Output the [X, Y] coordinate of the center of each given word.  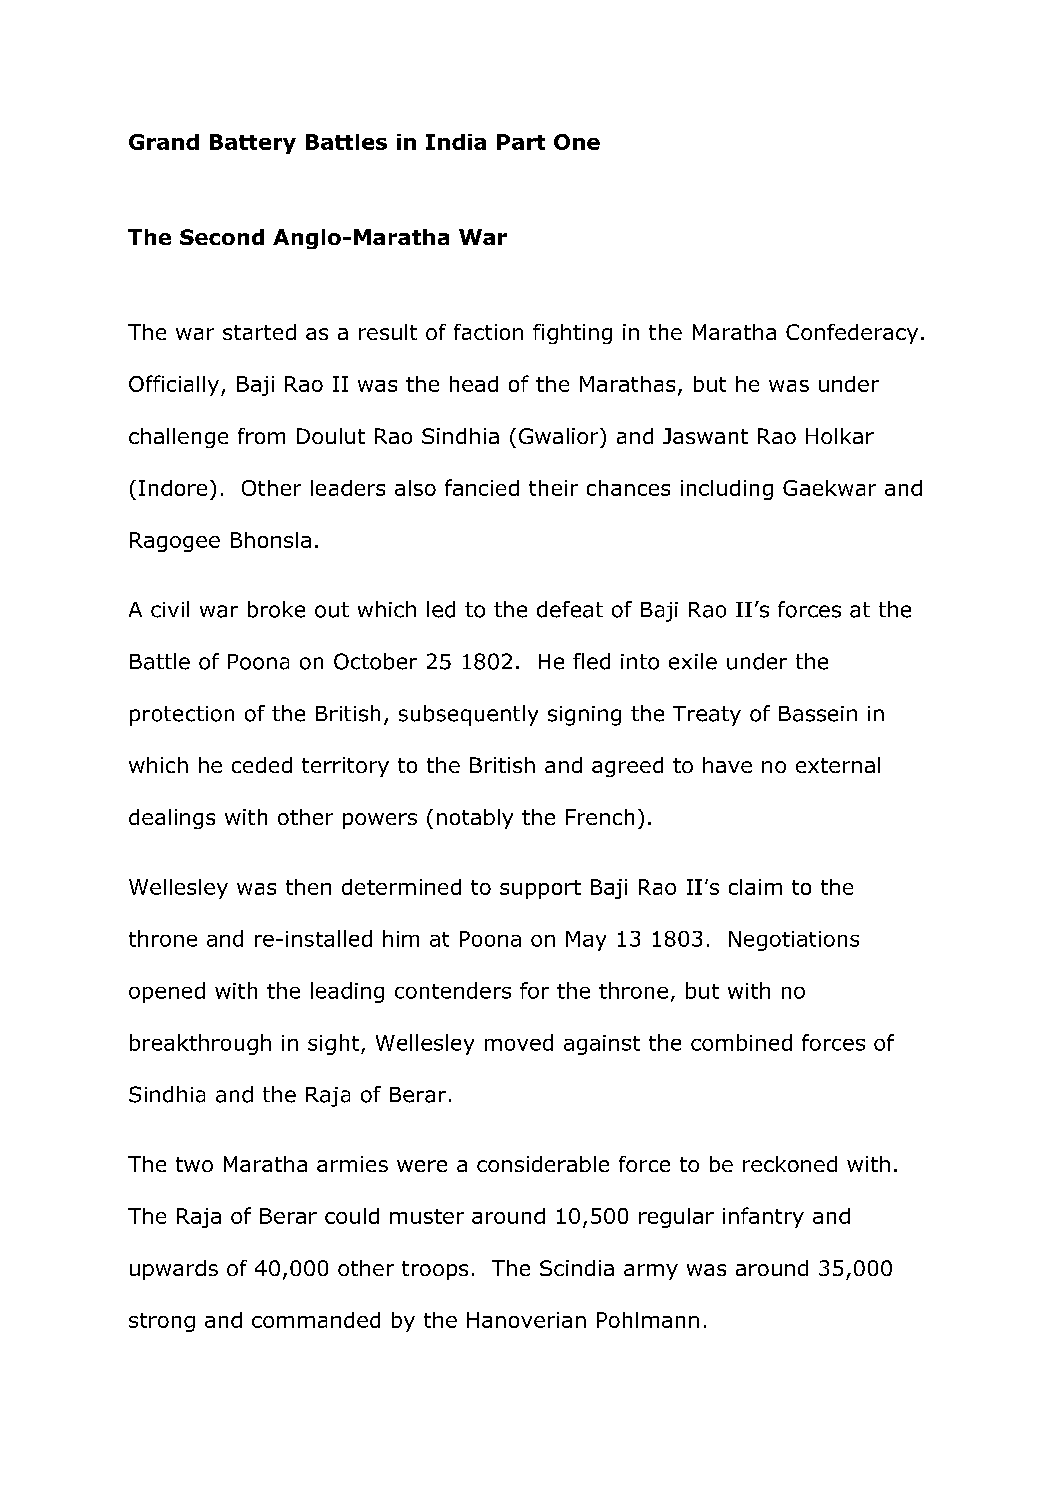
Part [521, 142]
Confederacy [852, 334]
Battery [253, 144]
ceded [262, 765]
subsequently [468, 715]
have [727, 765]
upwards [174, 1270]
